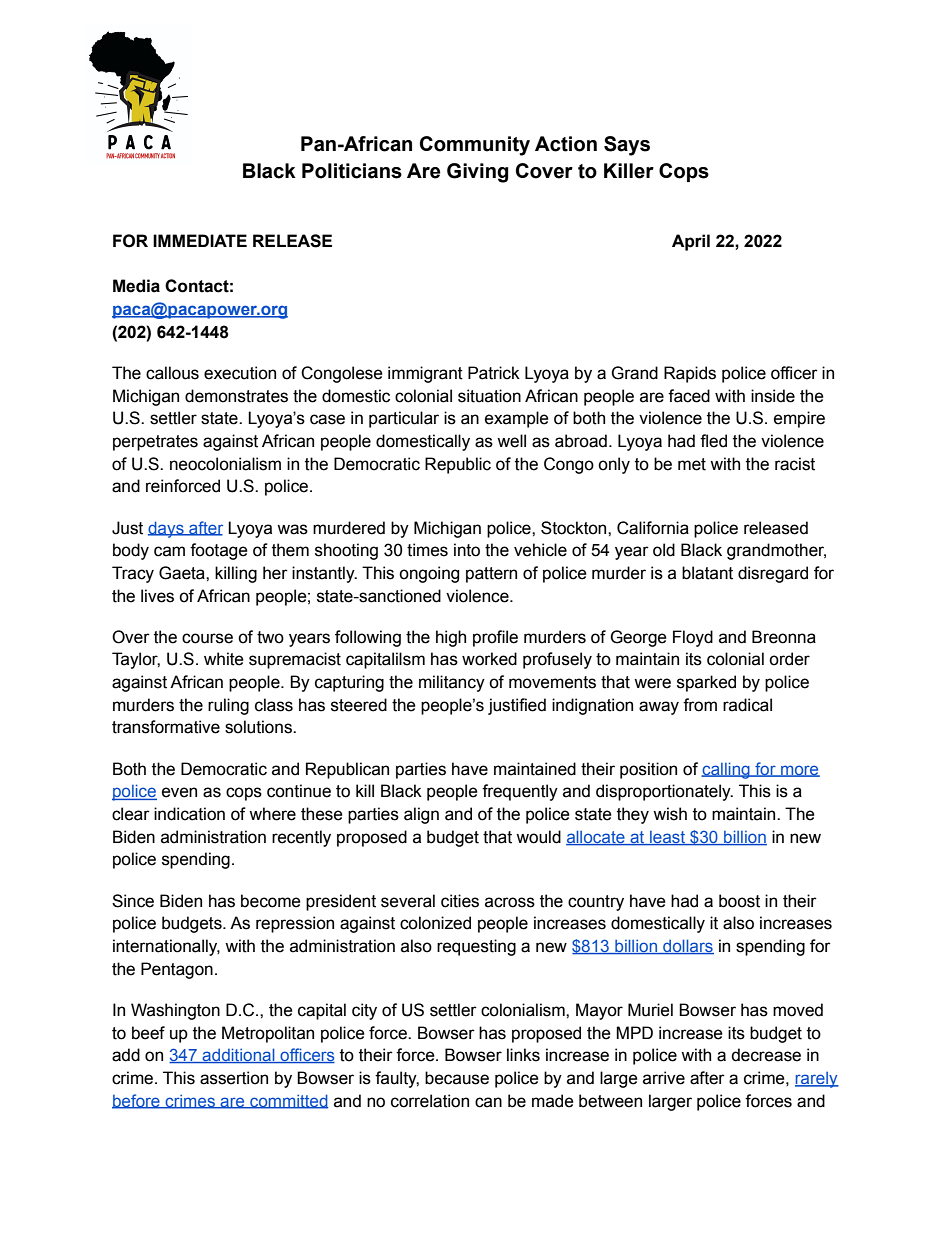  Describe the element at coordinates (691, 242) in the screenshot. I see `April` at that location.
